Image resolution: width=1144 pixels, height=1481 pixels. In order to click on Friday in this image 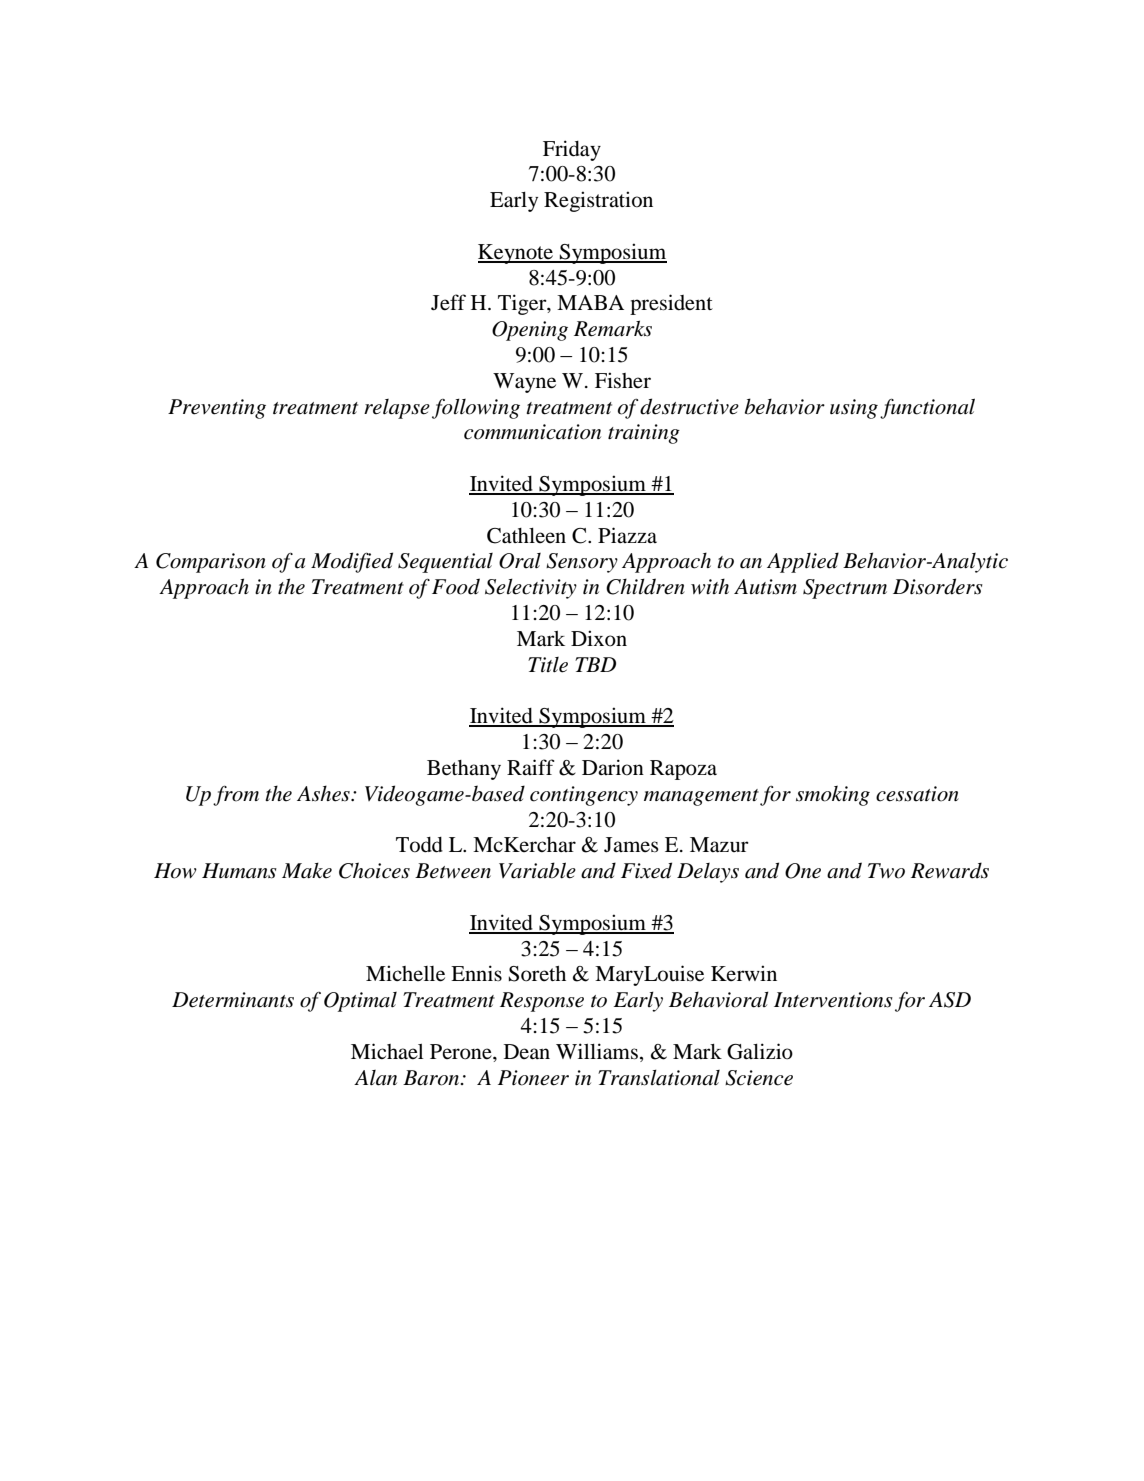, I will do `click(572, 150)`.
